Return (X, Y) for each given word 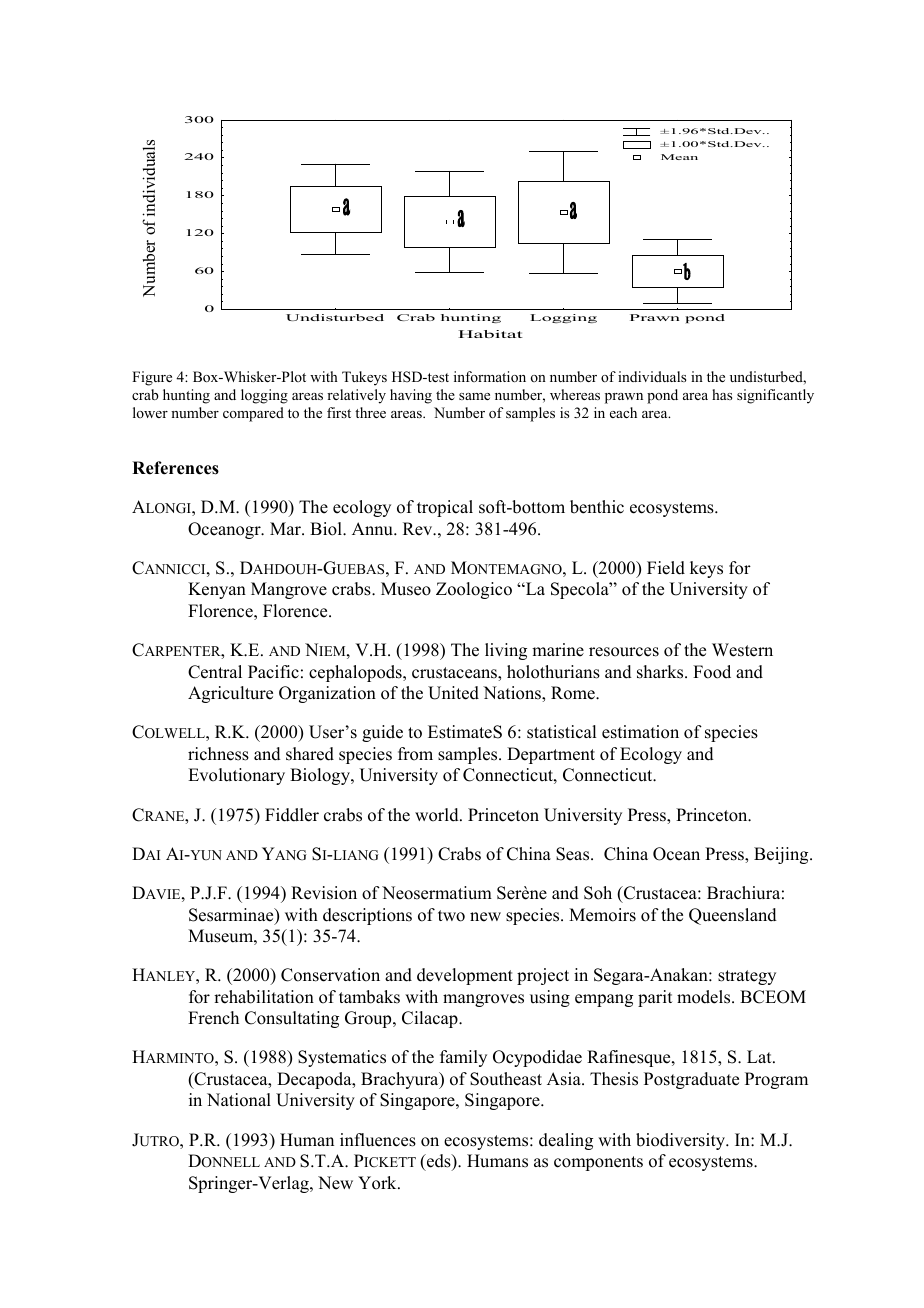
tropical (445, 508)
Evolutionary (236, 776)
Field (666, 568)
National (239, 1100)
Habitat (490, 334)
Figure (152, 378)
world (438, 815)
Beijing (782, 855)
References (175, 468)
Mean (679, 157)
